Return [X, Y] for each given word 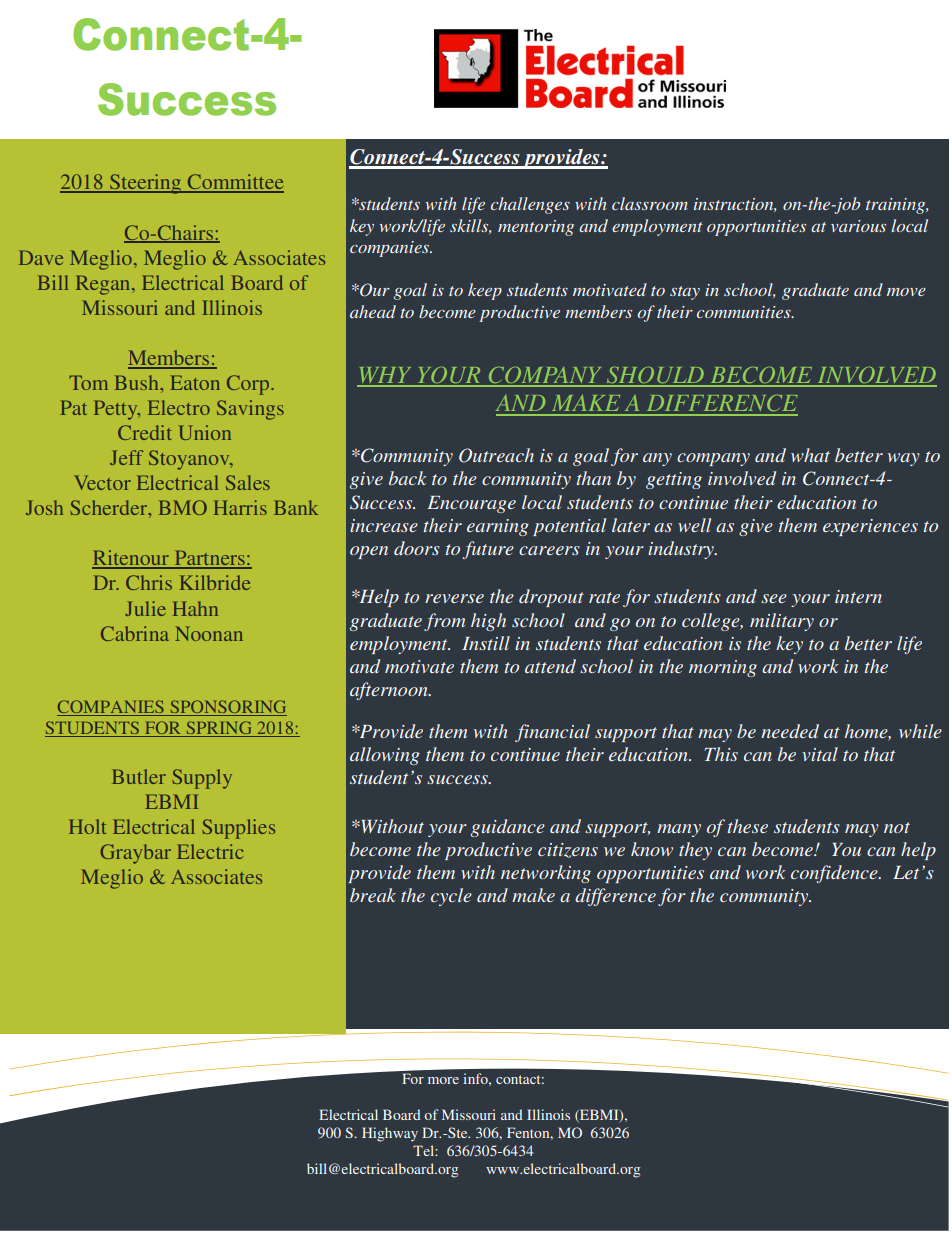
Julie [145, 608]
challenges [530, 205]
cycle [451, 897]
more [443, 1080]
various [858, 226]
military [782, 622]
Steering [146, 184]
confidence [835, 874]
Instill [486, 643]
